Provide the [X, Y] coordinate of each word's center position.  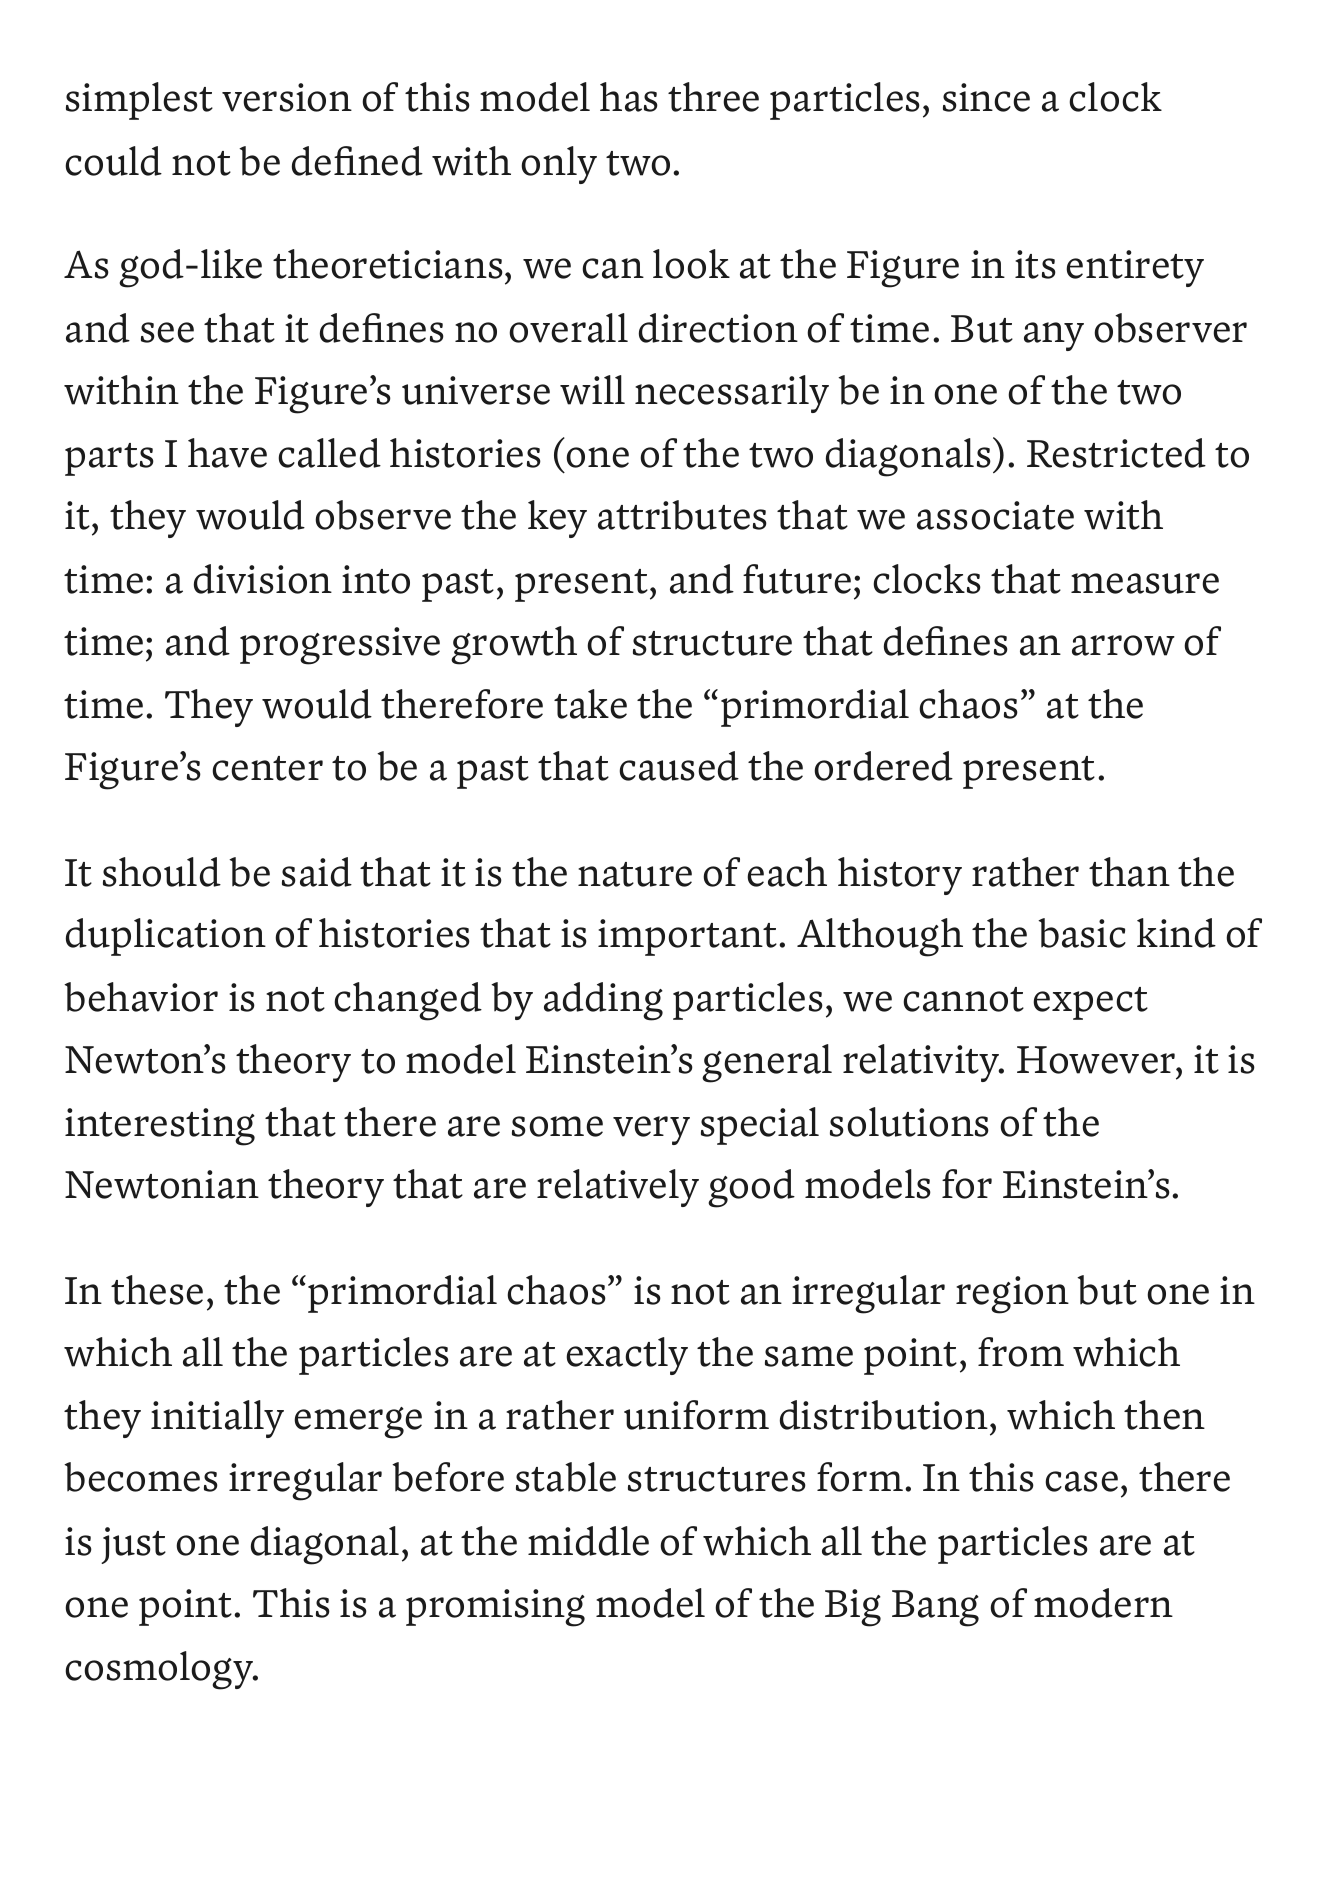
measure [1145, 583]
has [629, 97]
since [986, 97]
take [590, 704]
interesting [160, 1127]
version [287, 97]
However [1097, 1060]
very [651, 1130]
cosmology [160, 1670]
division [263, 579]
